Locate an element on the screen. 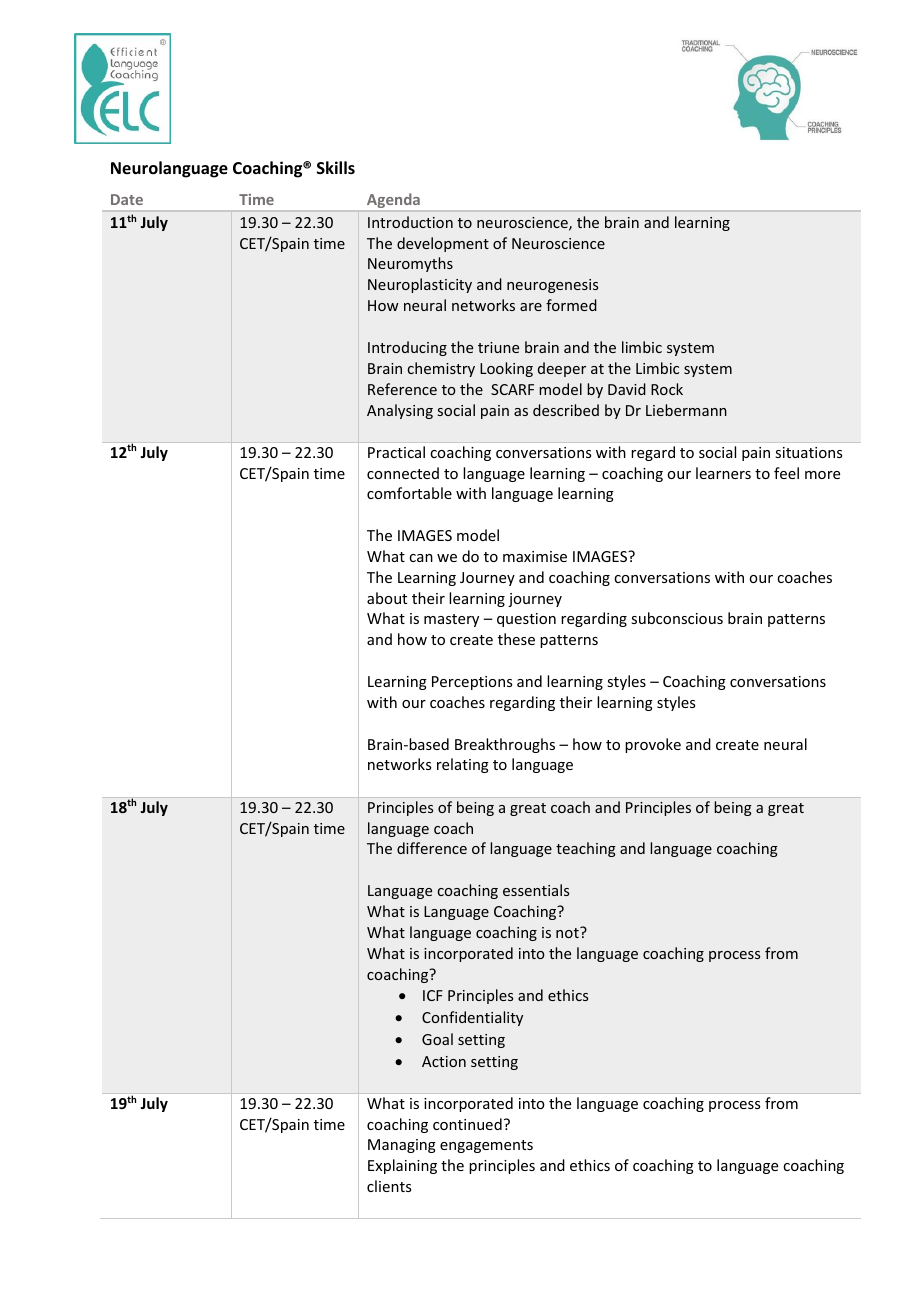  neurogenesis is located at coordinates (552, 286).
